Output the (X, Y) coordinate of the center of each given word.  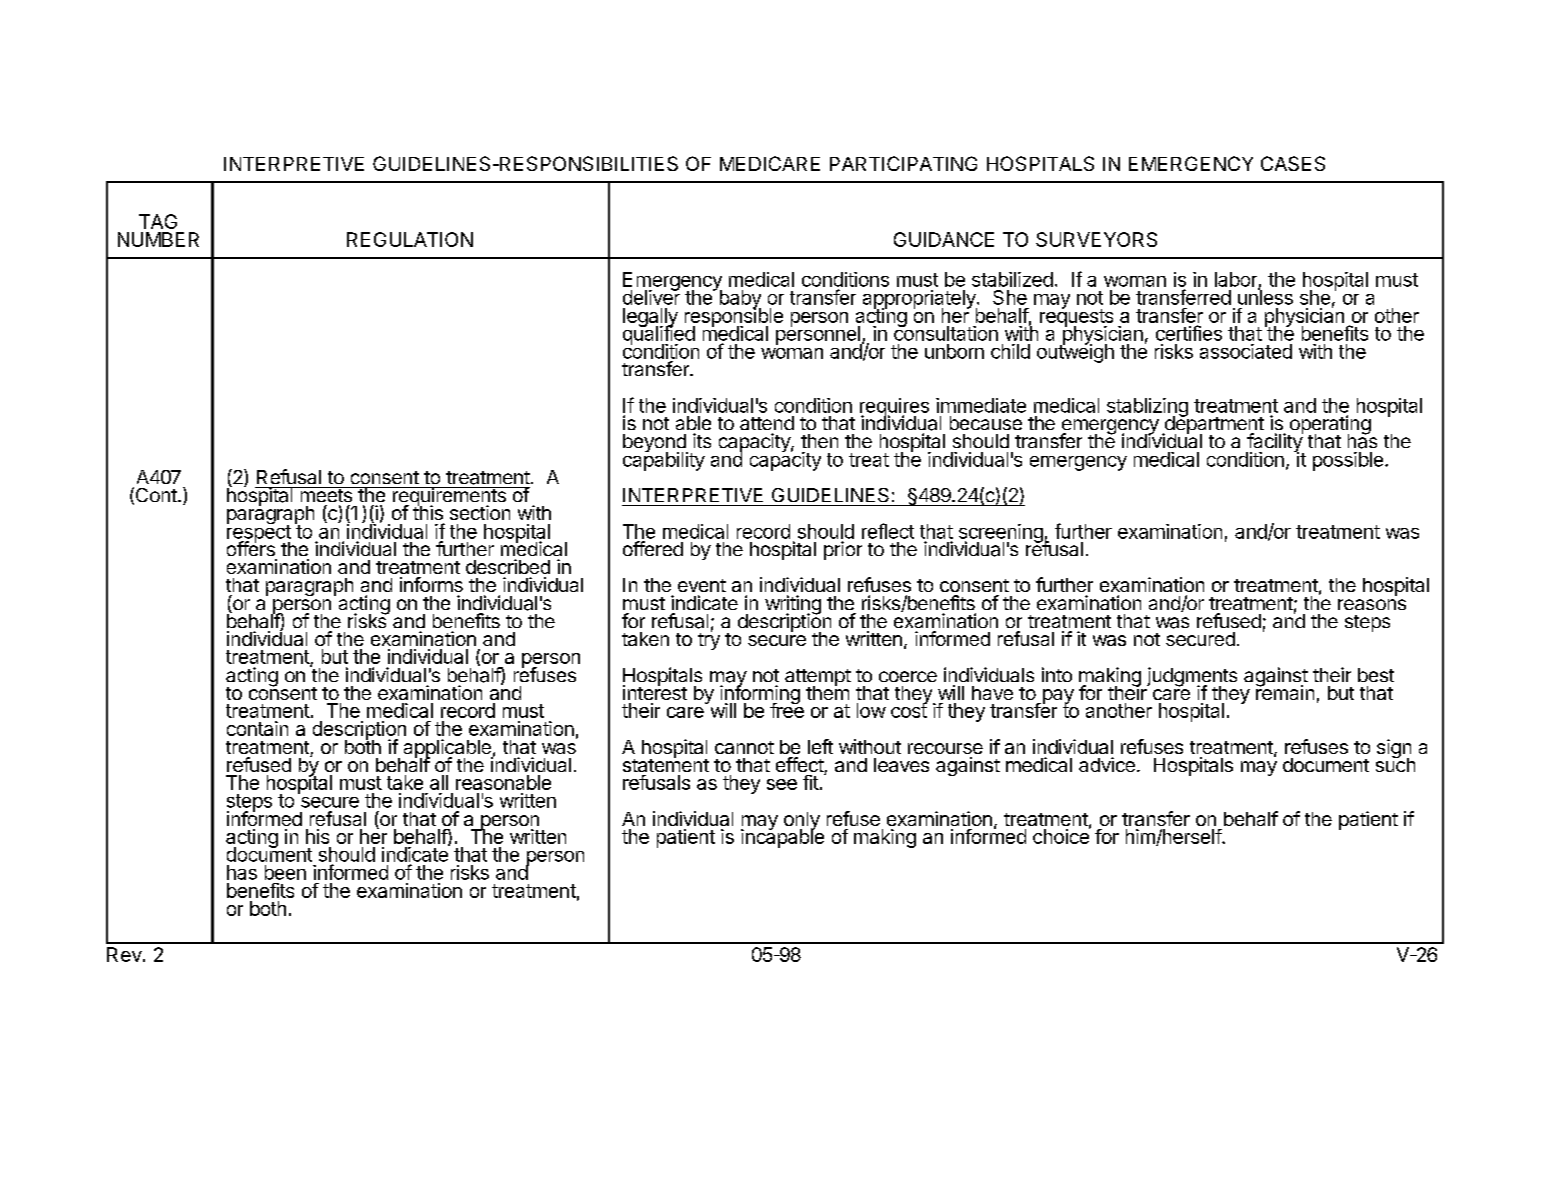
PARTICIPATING (903, 163)
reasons (1372, 604)
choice (1062, 835)
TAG (158, 221)
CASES (1293, 163)
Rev (124, 954)
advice (1107, 764)
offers (251, 547)
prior (843, 550)
